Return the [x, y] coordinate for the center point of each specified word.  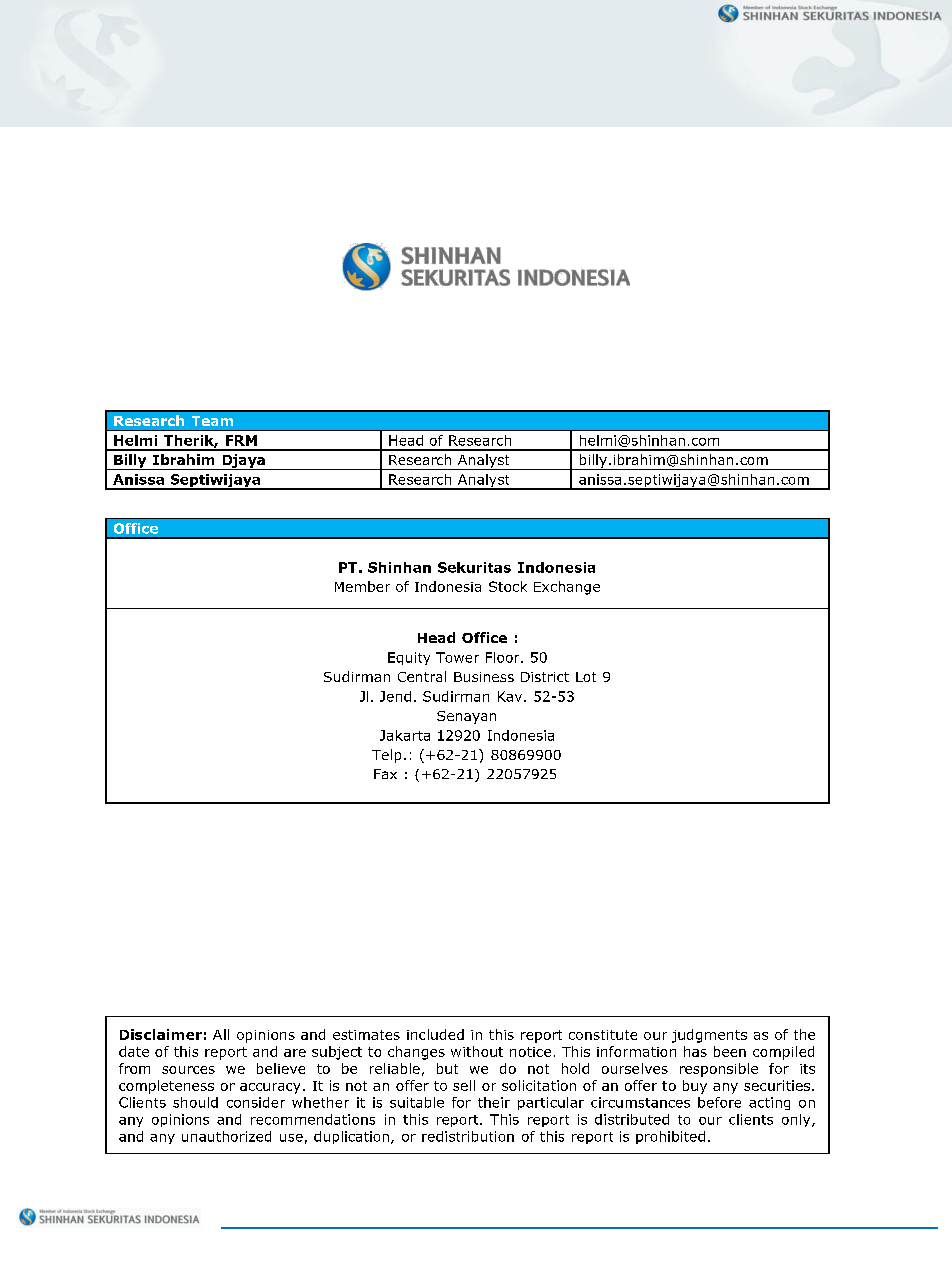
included [435, 1034]
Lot [586, 677]
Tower [457, 657]
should [195, 1102]
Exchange [567, 588]
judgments [709, 1036]
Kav [511, 696]
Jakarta [405, 735]
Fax [385, 774]
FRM [241, 440]
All [221, 1034]
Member [362, 586]
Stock [508, 586]
